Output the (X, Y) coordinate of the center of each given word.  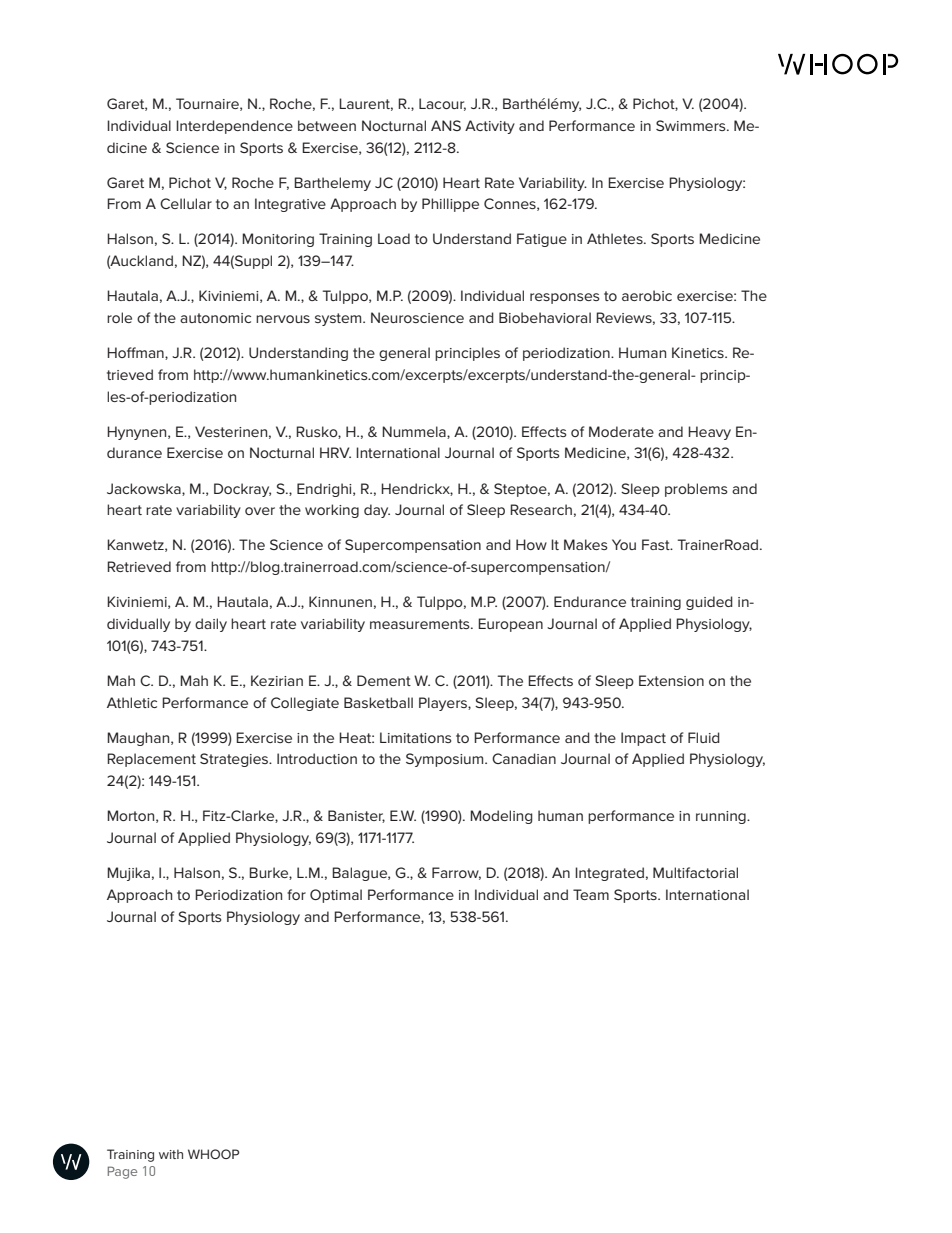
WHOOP (213, 1154)
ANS (446, 125)
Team (591, 894)
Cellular (186, 203)
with (171, 1154)
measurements (421, 624)
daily (211, 625)
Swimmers (692, 125)
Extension (671, 680)
